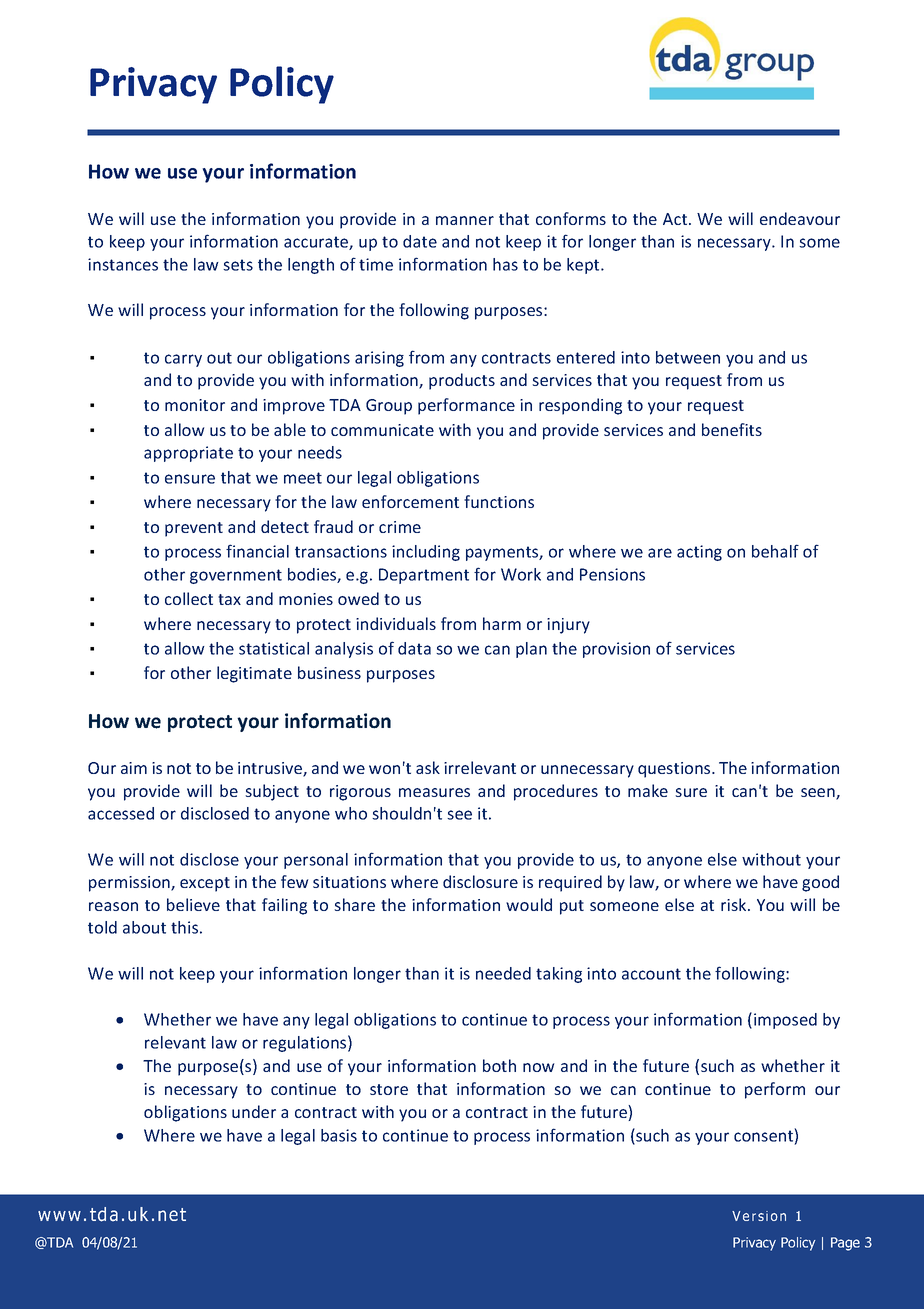 Image resolution: width=924 pixels, height=1309 pixels. I want to click on functions, so click(499, 501).
